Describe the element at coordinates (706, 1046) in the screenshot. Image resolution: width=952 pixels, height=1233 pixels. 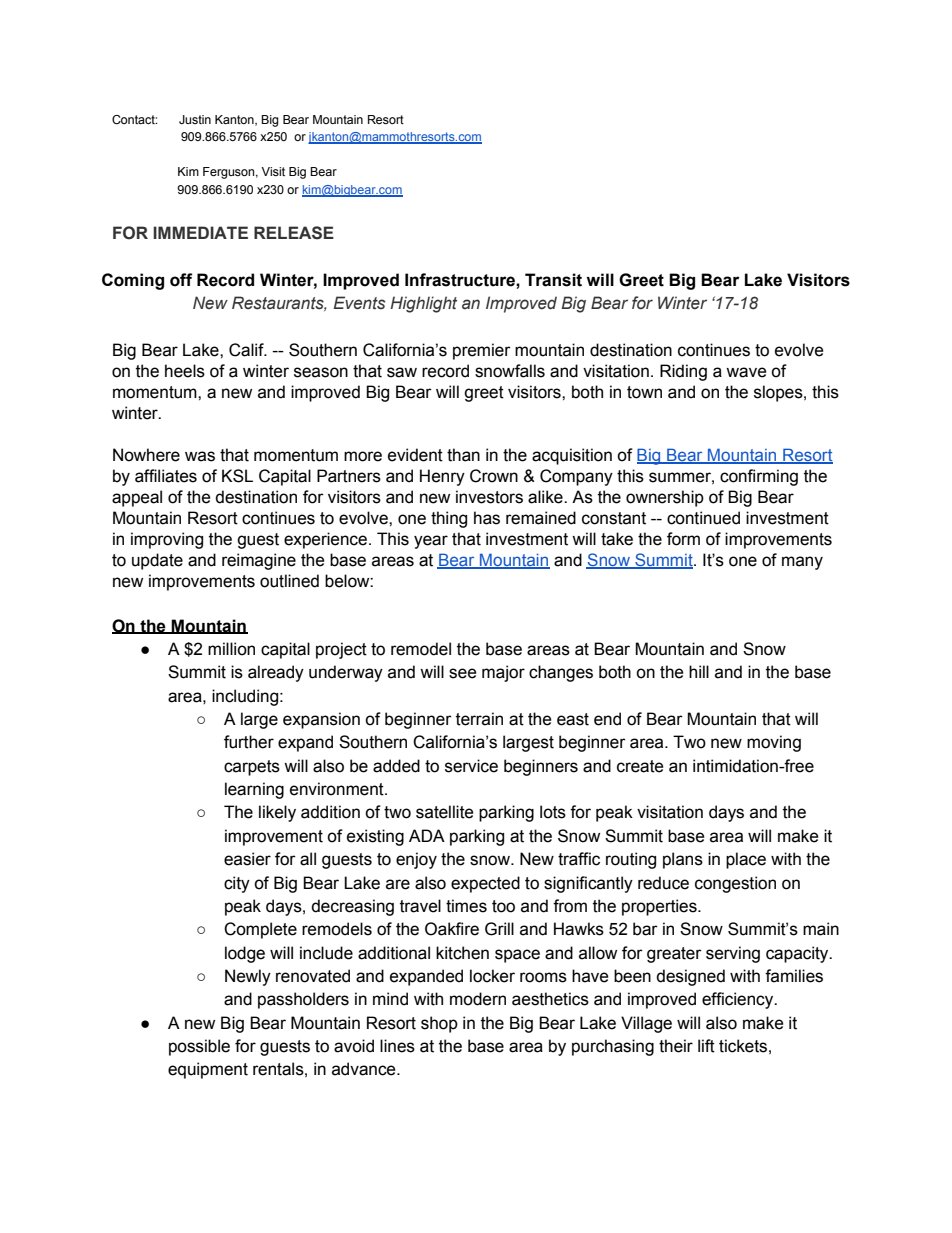
I see `lift` at that location.
